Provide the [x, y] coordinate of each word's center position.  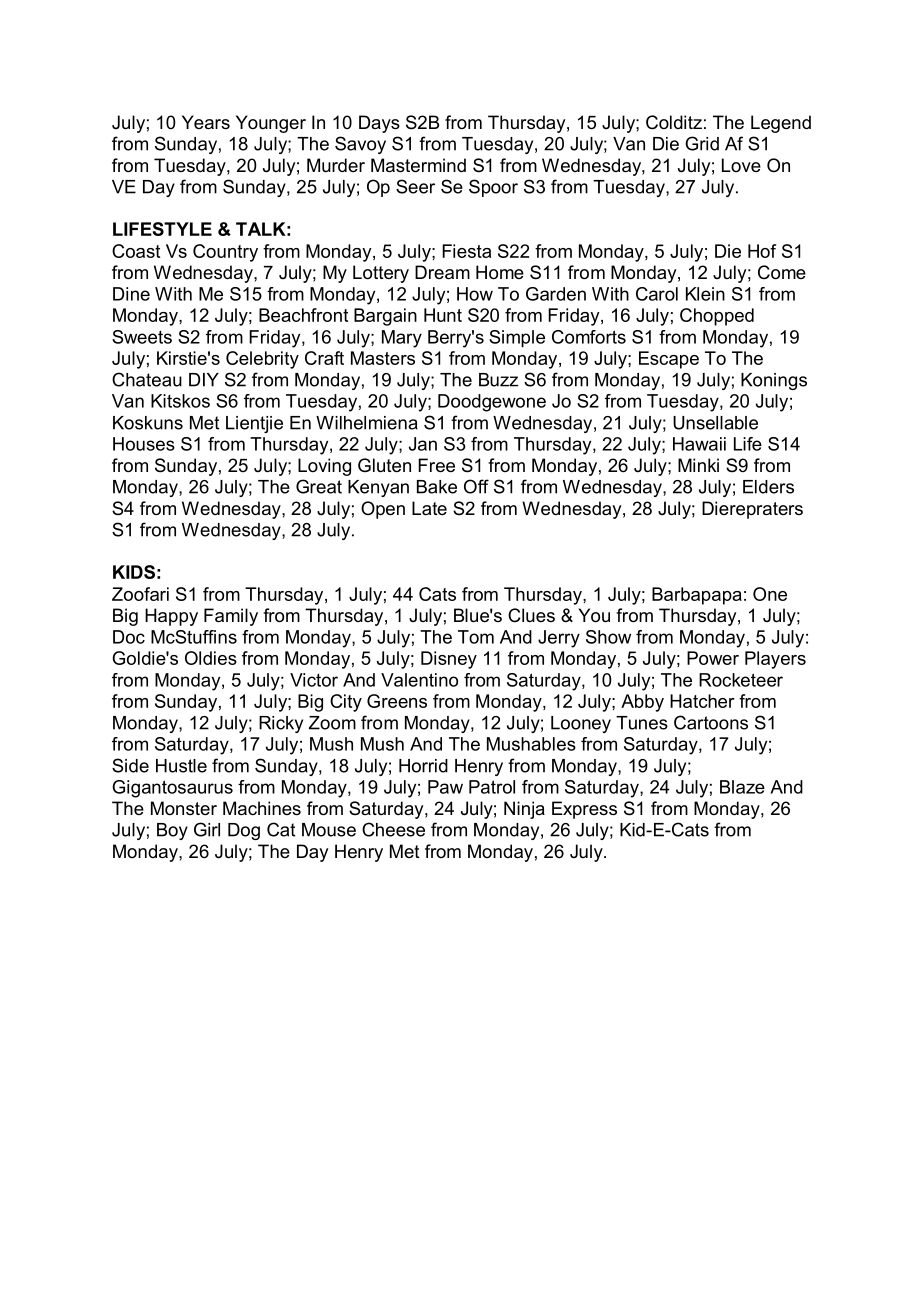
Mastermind [418, 165]
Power [713, 658]
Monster [184, 808]
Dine [131, 294]
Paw [445, 787]
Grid [702, 143]
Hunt [443, 315]
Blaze [742, 787]
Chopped [717, 317]
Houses [144, 444]
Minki [698, 465]
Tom [476, 637]
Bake [437, 487]
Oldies [211, 658]
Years [206, 122]
